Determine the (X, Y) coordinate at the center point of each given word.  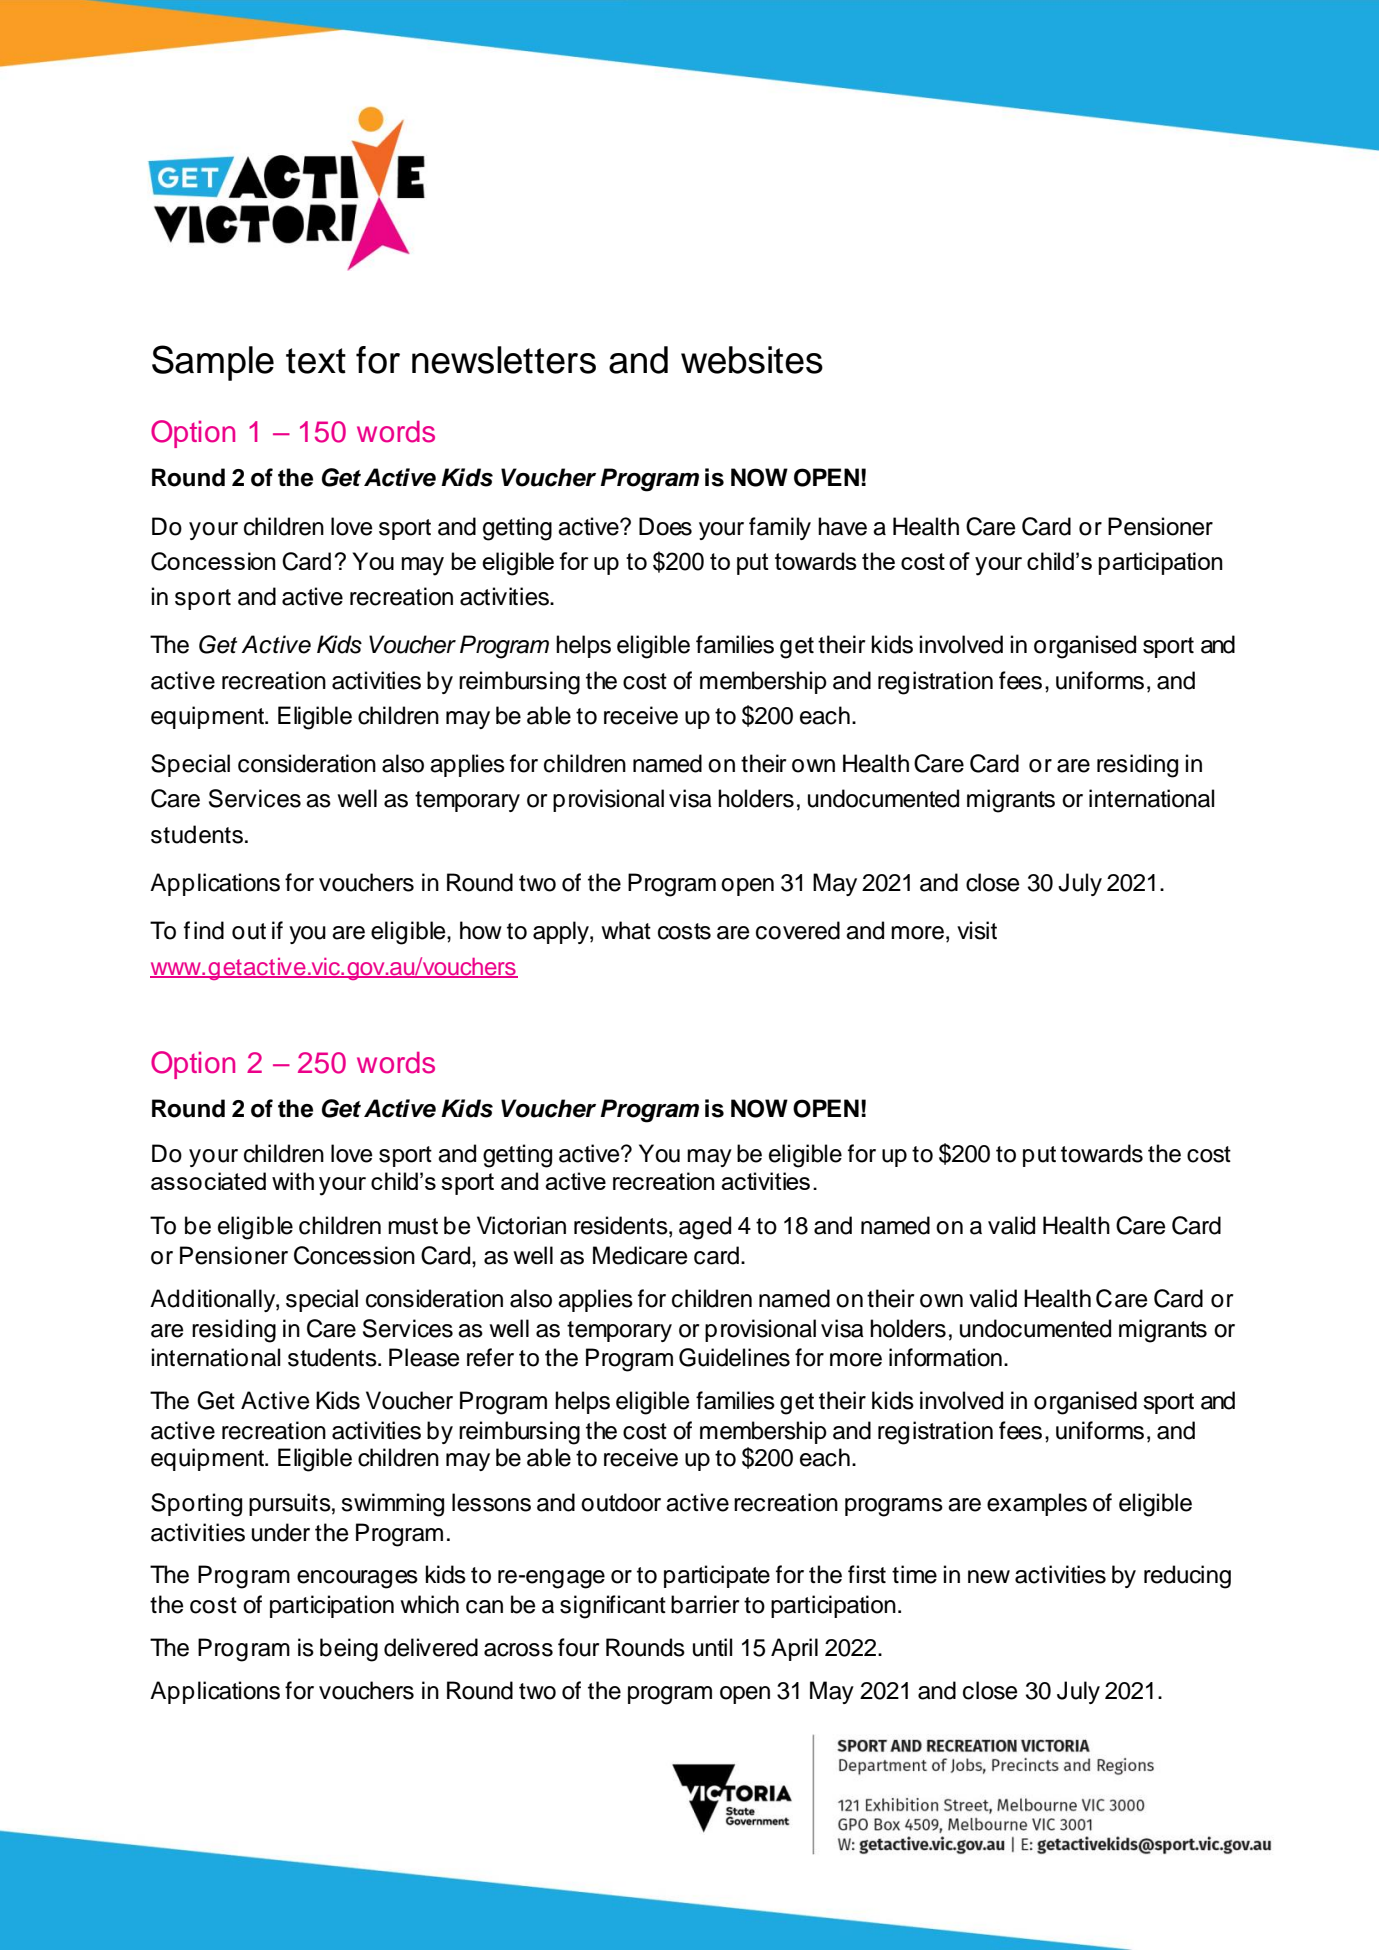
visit (977, 930)
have (842, 526)
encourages (357, 1579)
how (481, 930)
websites (752, 360)
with (293, 1181)
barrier (705, 1604)
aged (705, 1228)
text (316, 361)
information (945, 1357)
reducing (1187, 1577)
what (626, 930)
